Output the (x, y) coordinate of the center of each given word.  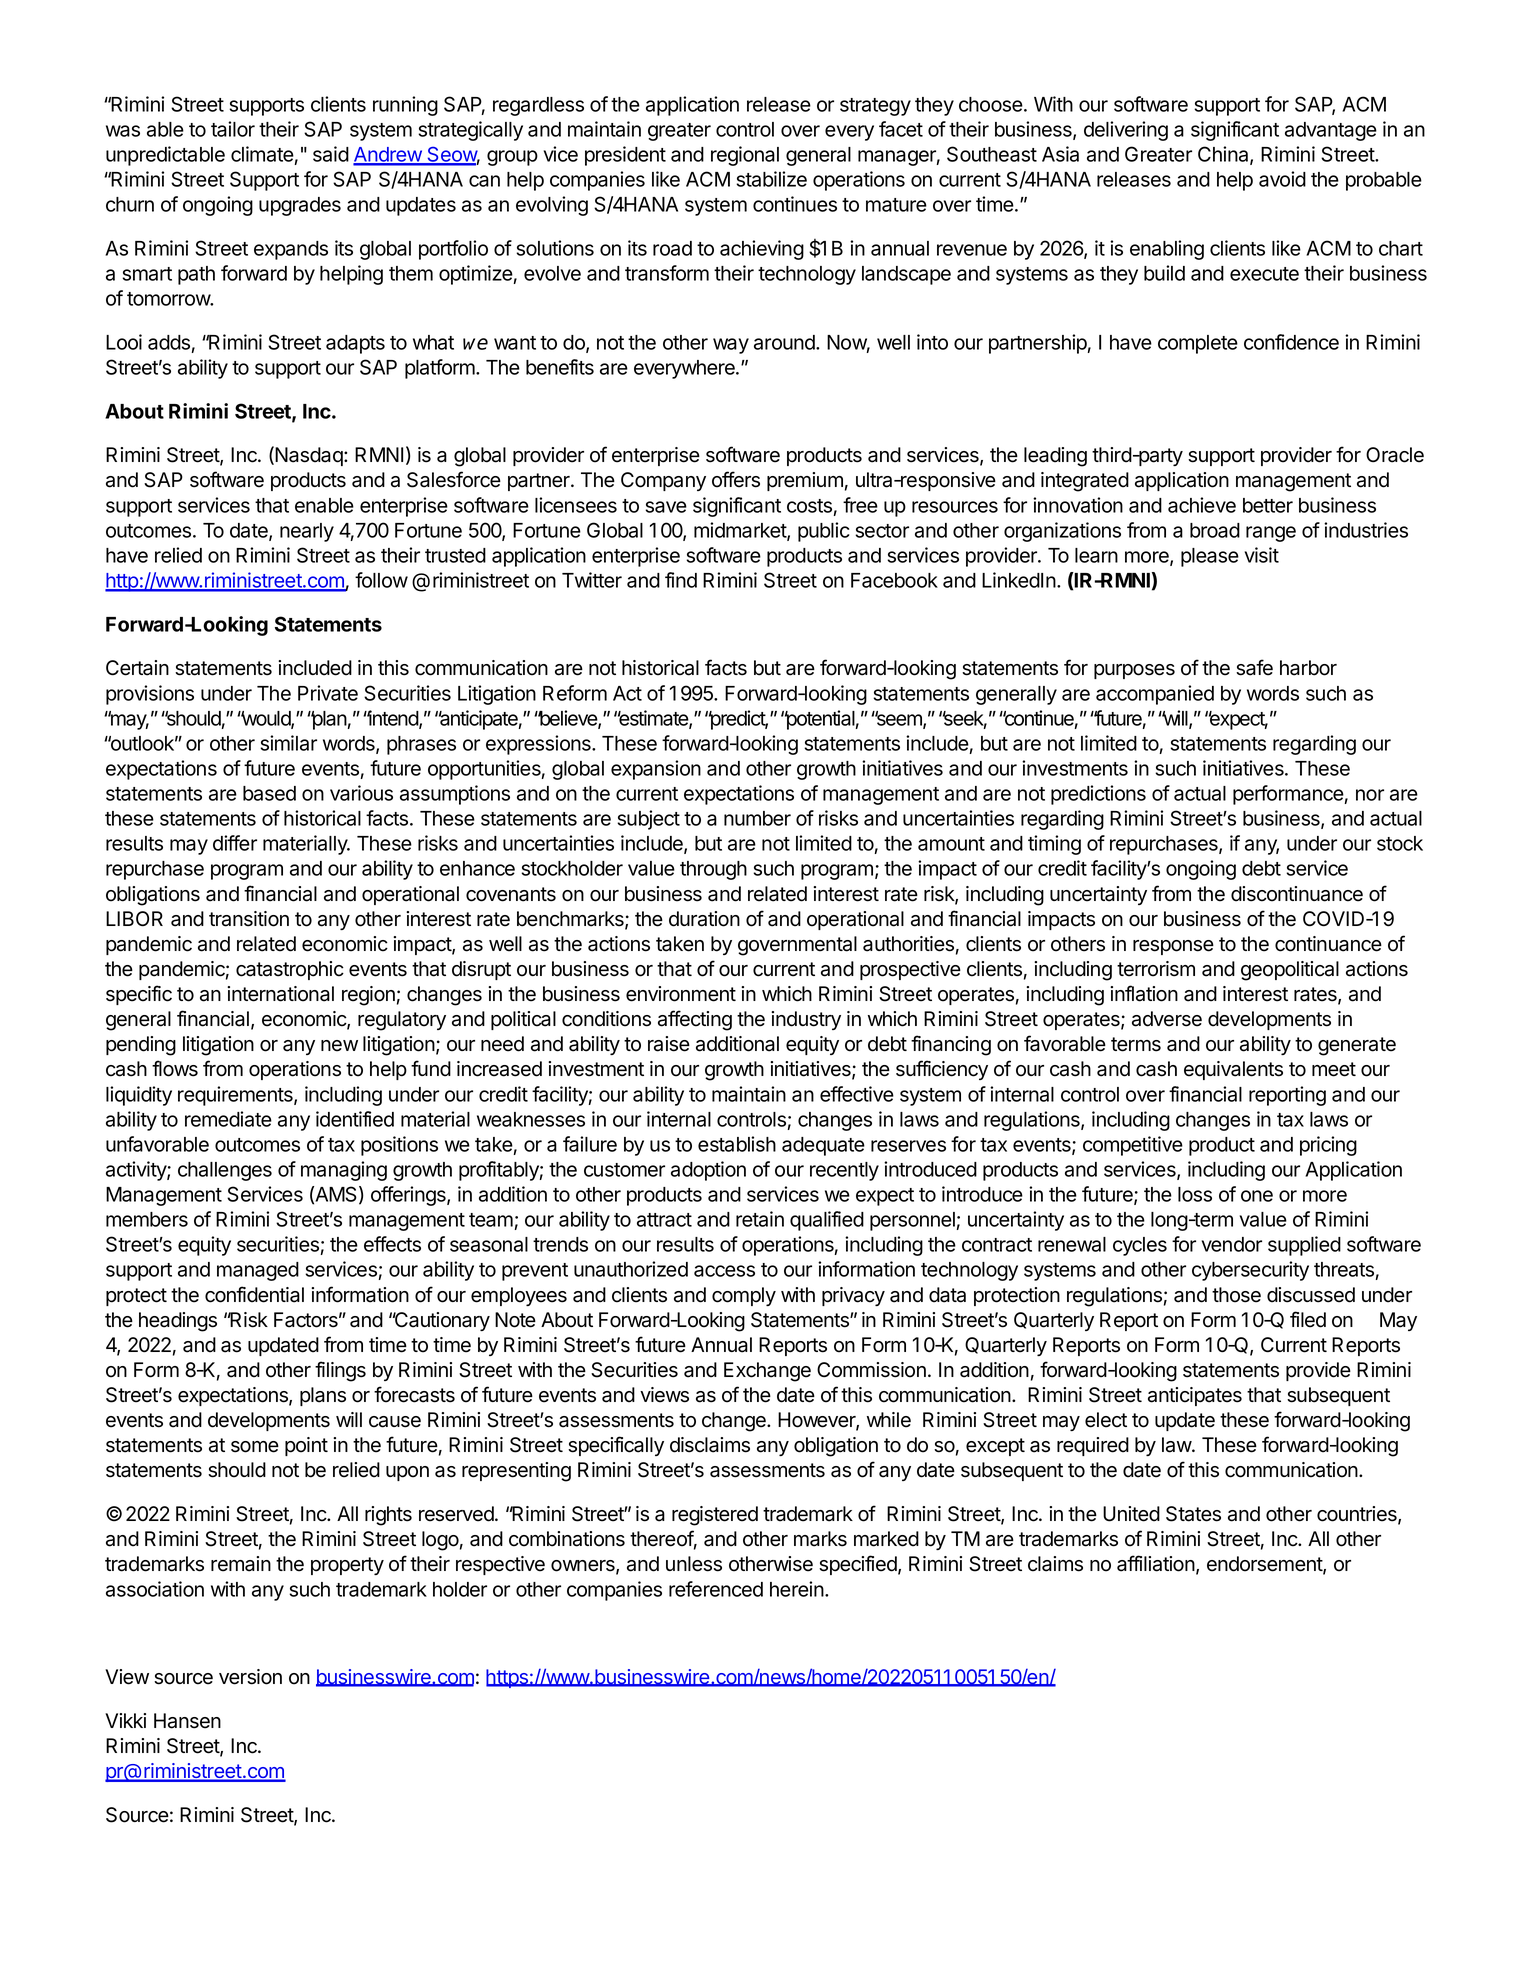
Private (328, 693)
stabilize (771, 179)
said (331, 154)
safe (1254, 667)
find (681, 580)
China (1224, 155)
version (250, 1677)
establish (737, 1144)
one (1257, 1196)
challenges (225, 1171)
